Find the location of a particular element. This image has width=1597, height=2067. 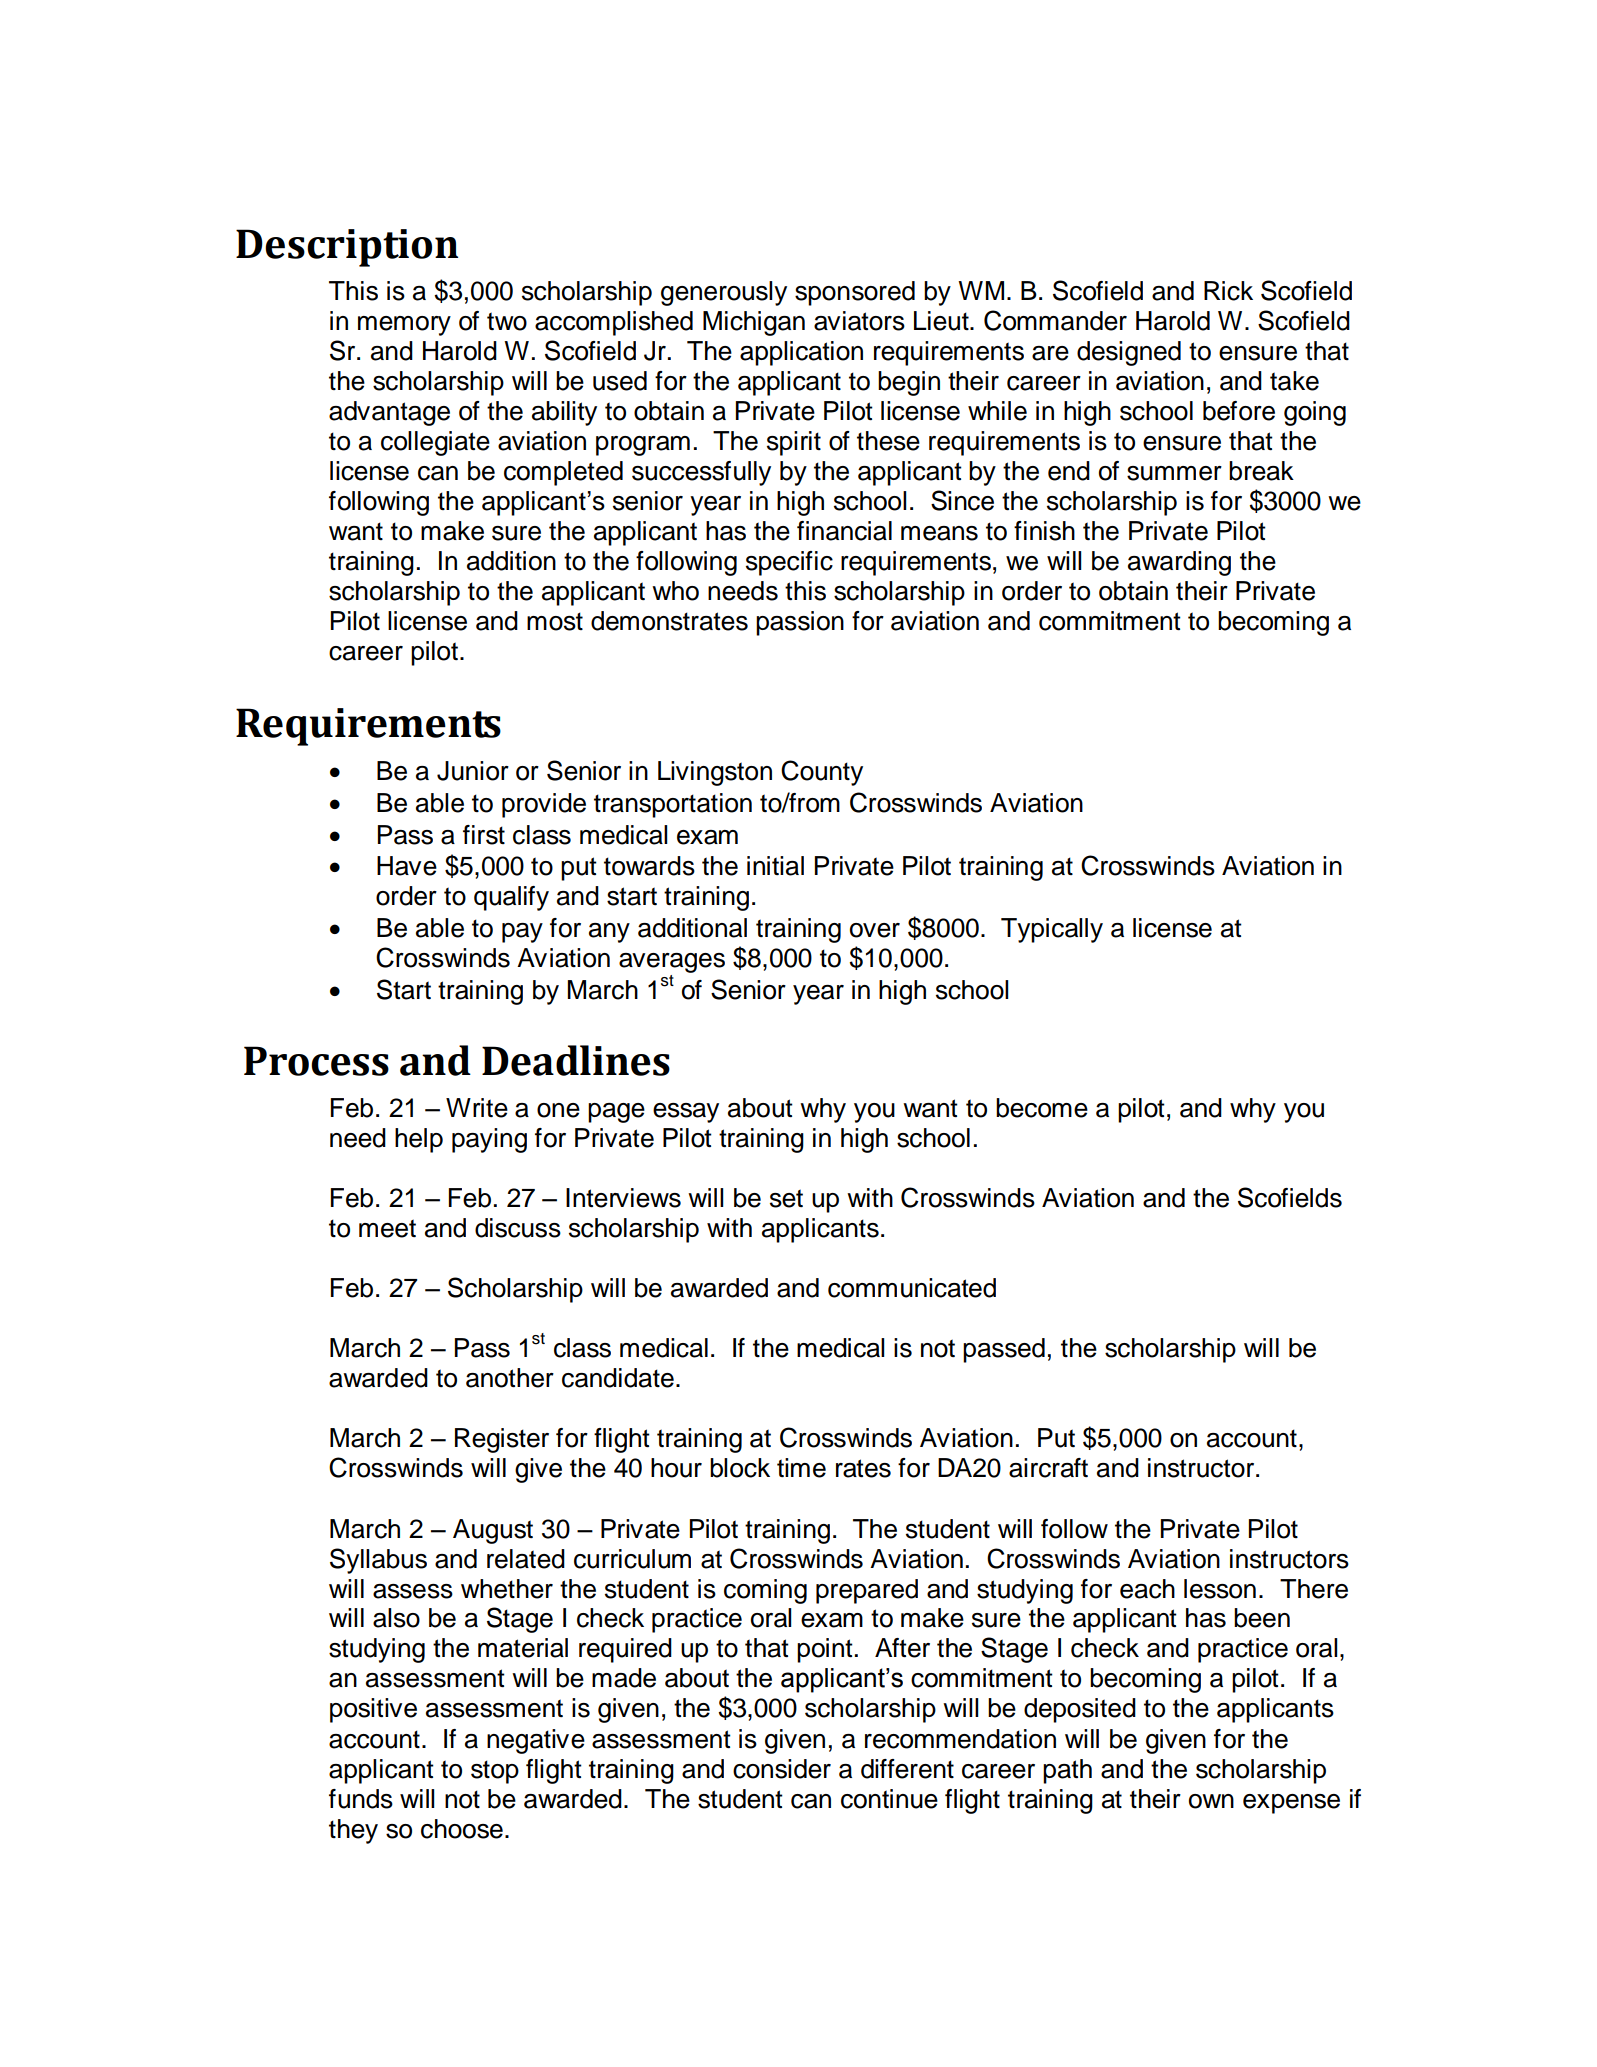

Write is located at coordinates (477, 1108).
